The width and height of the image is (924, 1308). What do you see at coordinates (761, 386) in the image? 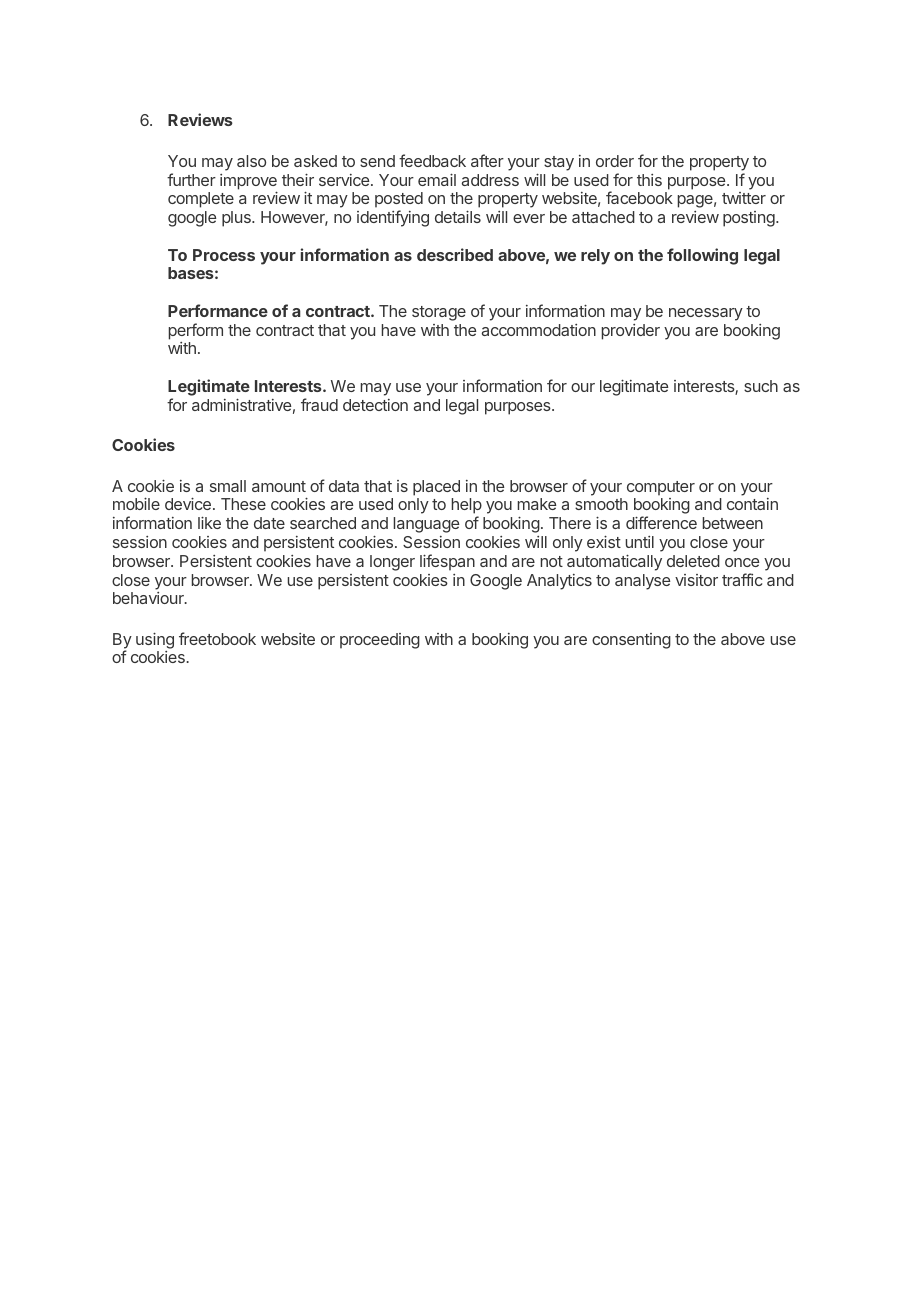
I see `such` at bounding box center [761, 386].
